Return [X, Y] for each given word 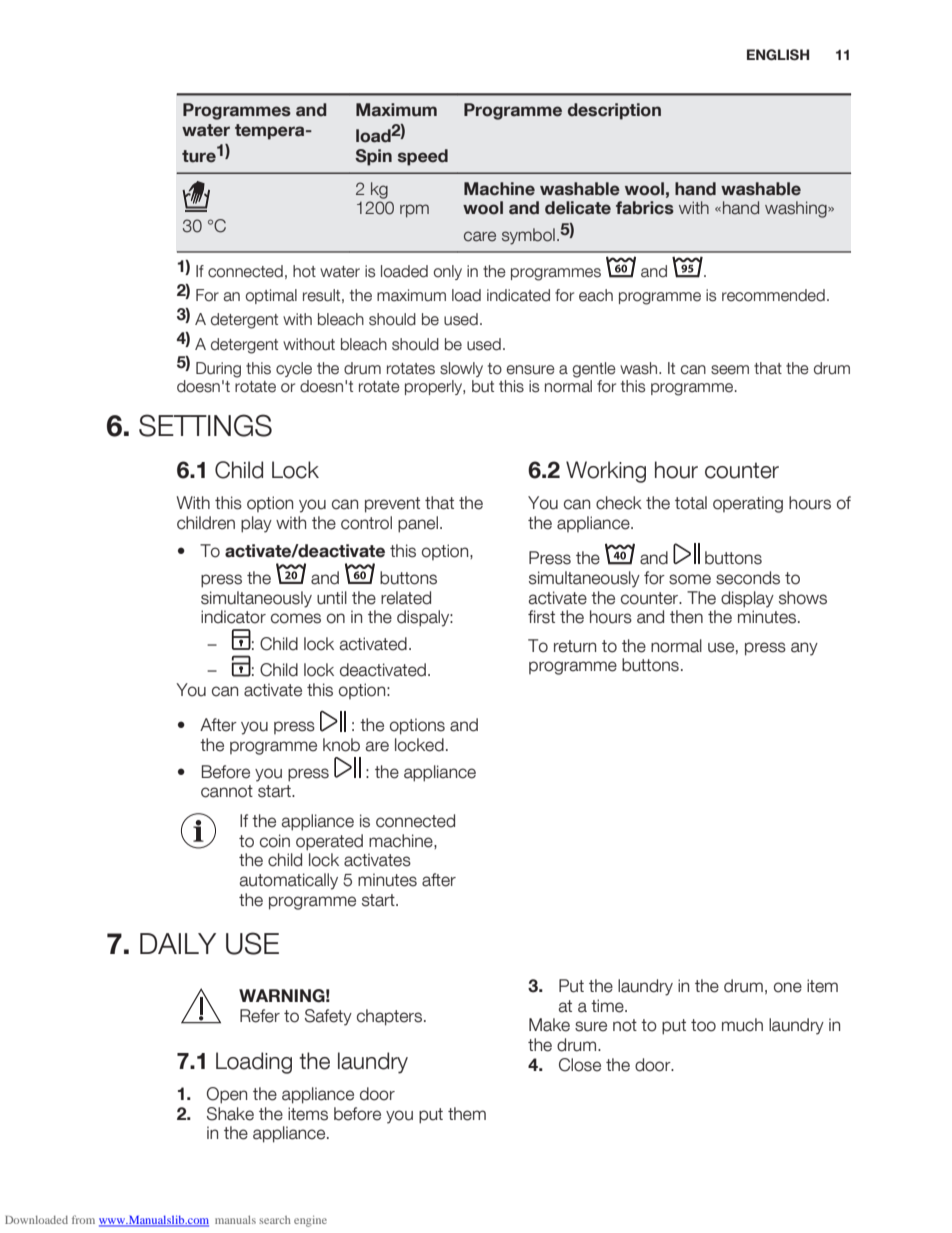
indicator [233, 617]
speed [423, 157]
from [83, 1219]
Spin [373, 157]
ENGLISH [778, 55]
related [406, 598]
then [686, 617]
